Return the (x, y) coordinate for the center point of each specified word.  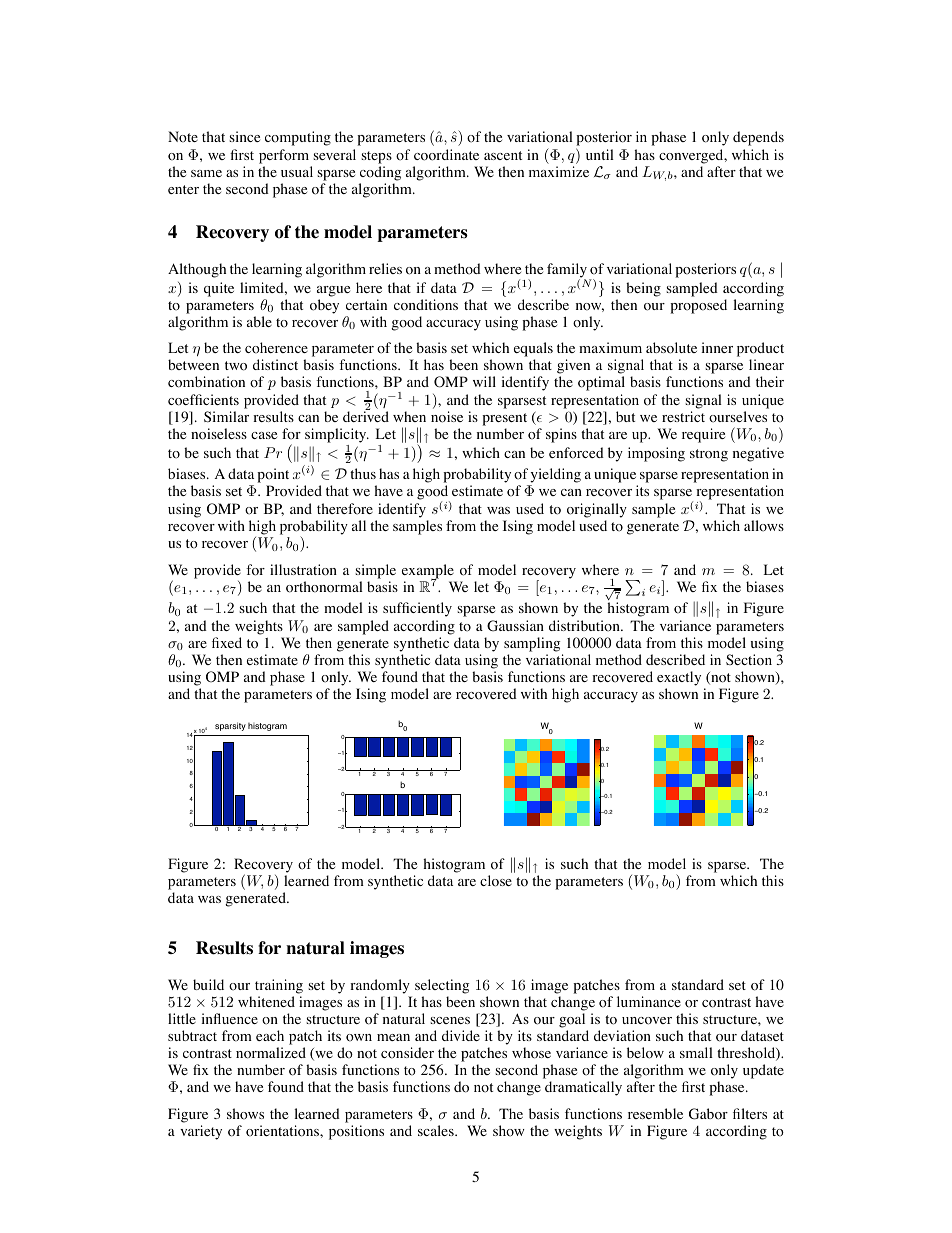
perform (284, 156)
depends (758, 138)
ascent (503, 155)
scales (437, 1130)
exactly (679, 678)
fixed (227, 642)
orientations (283, 1131)
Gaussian (515, 626)
